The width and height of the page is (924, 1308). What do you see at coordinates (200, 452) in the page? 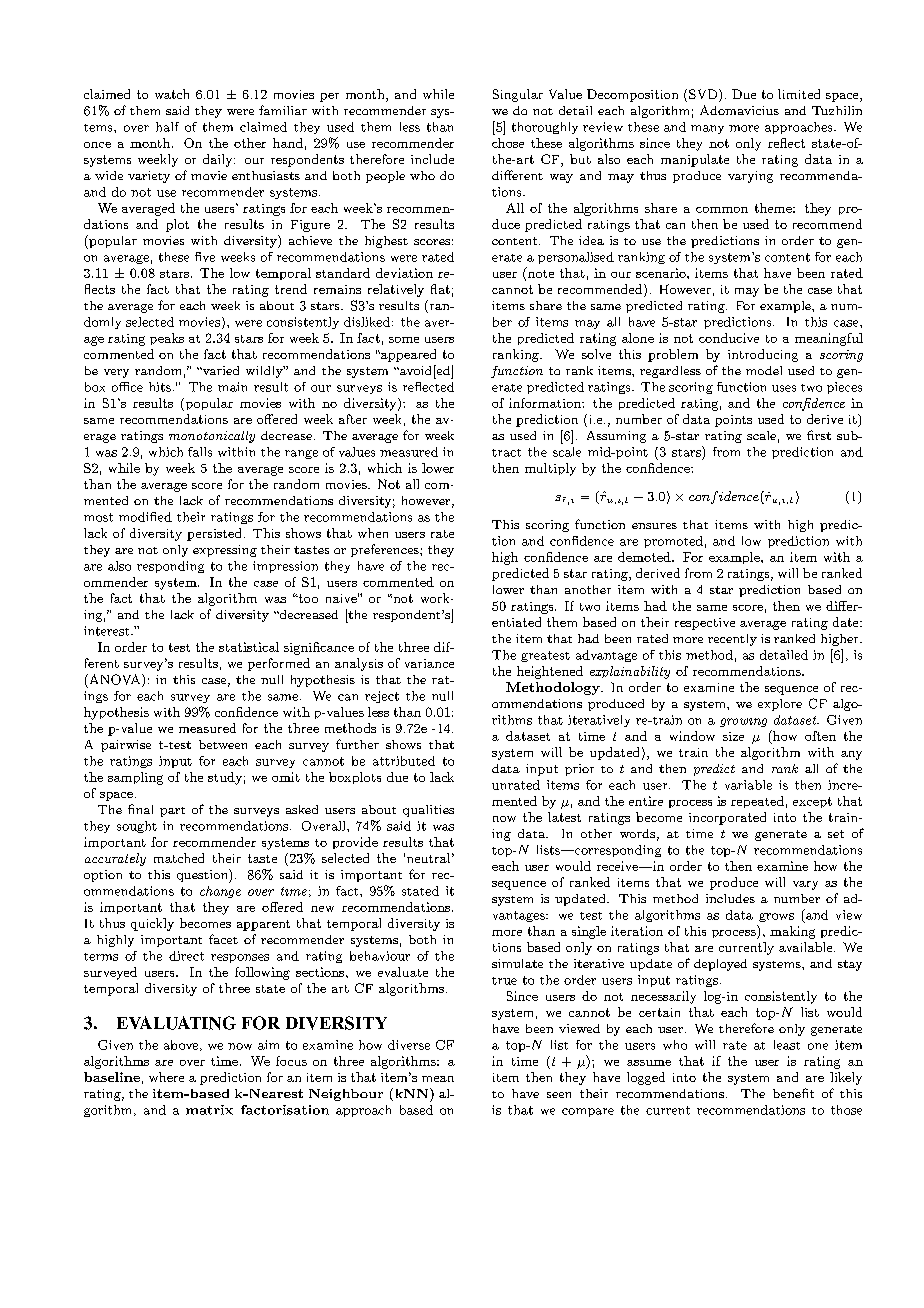
I see `falls` at bounding box center [200, 452].
